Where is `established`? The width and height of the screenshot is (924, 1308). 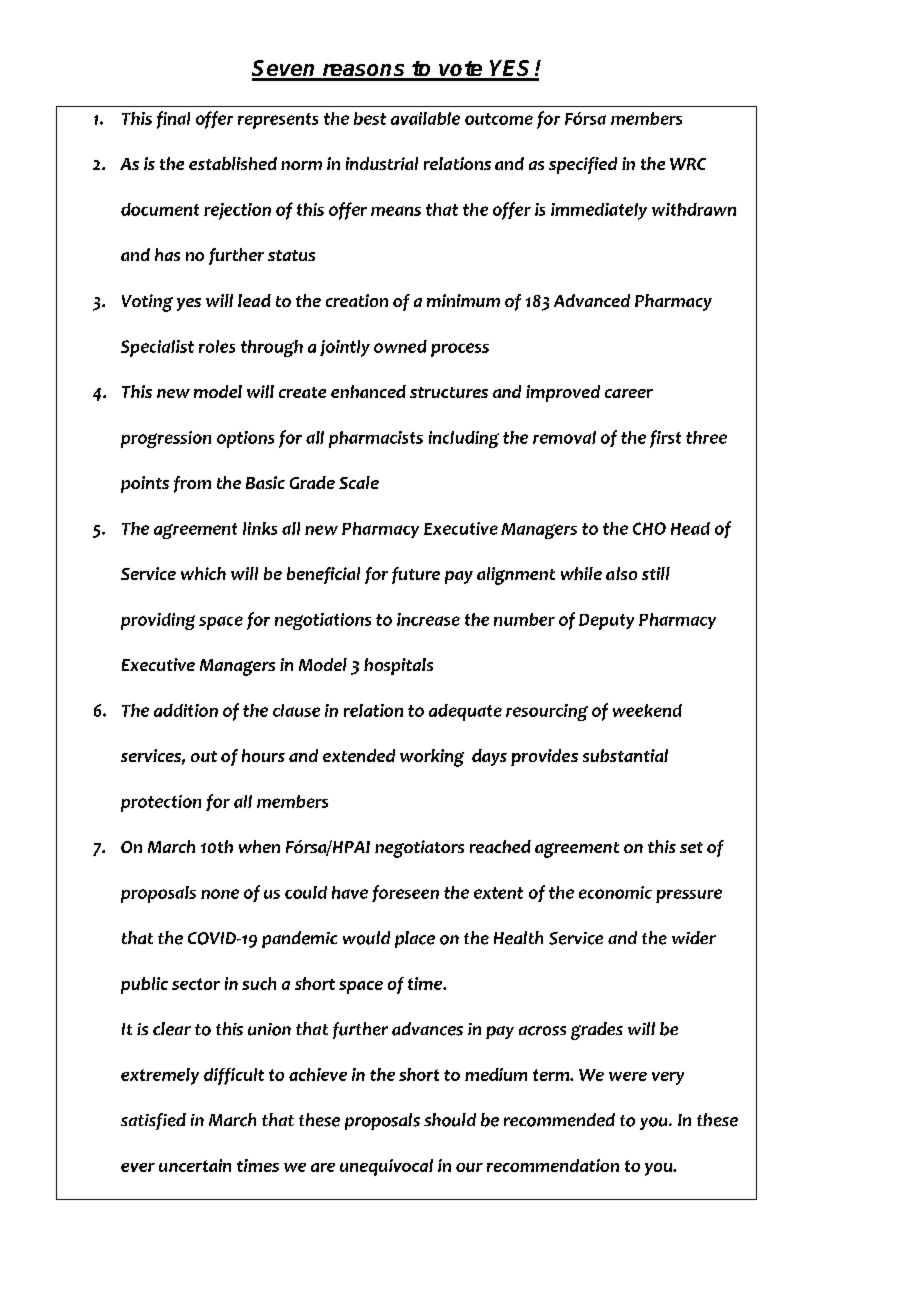
established is located at coordinates (233, 163).
